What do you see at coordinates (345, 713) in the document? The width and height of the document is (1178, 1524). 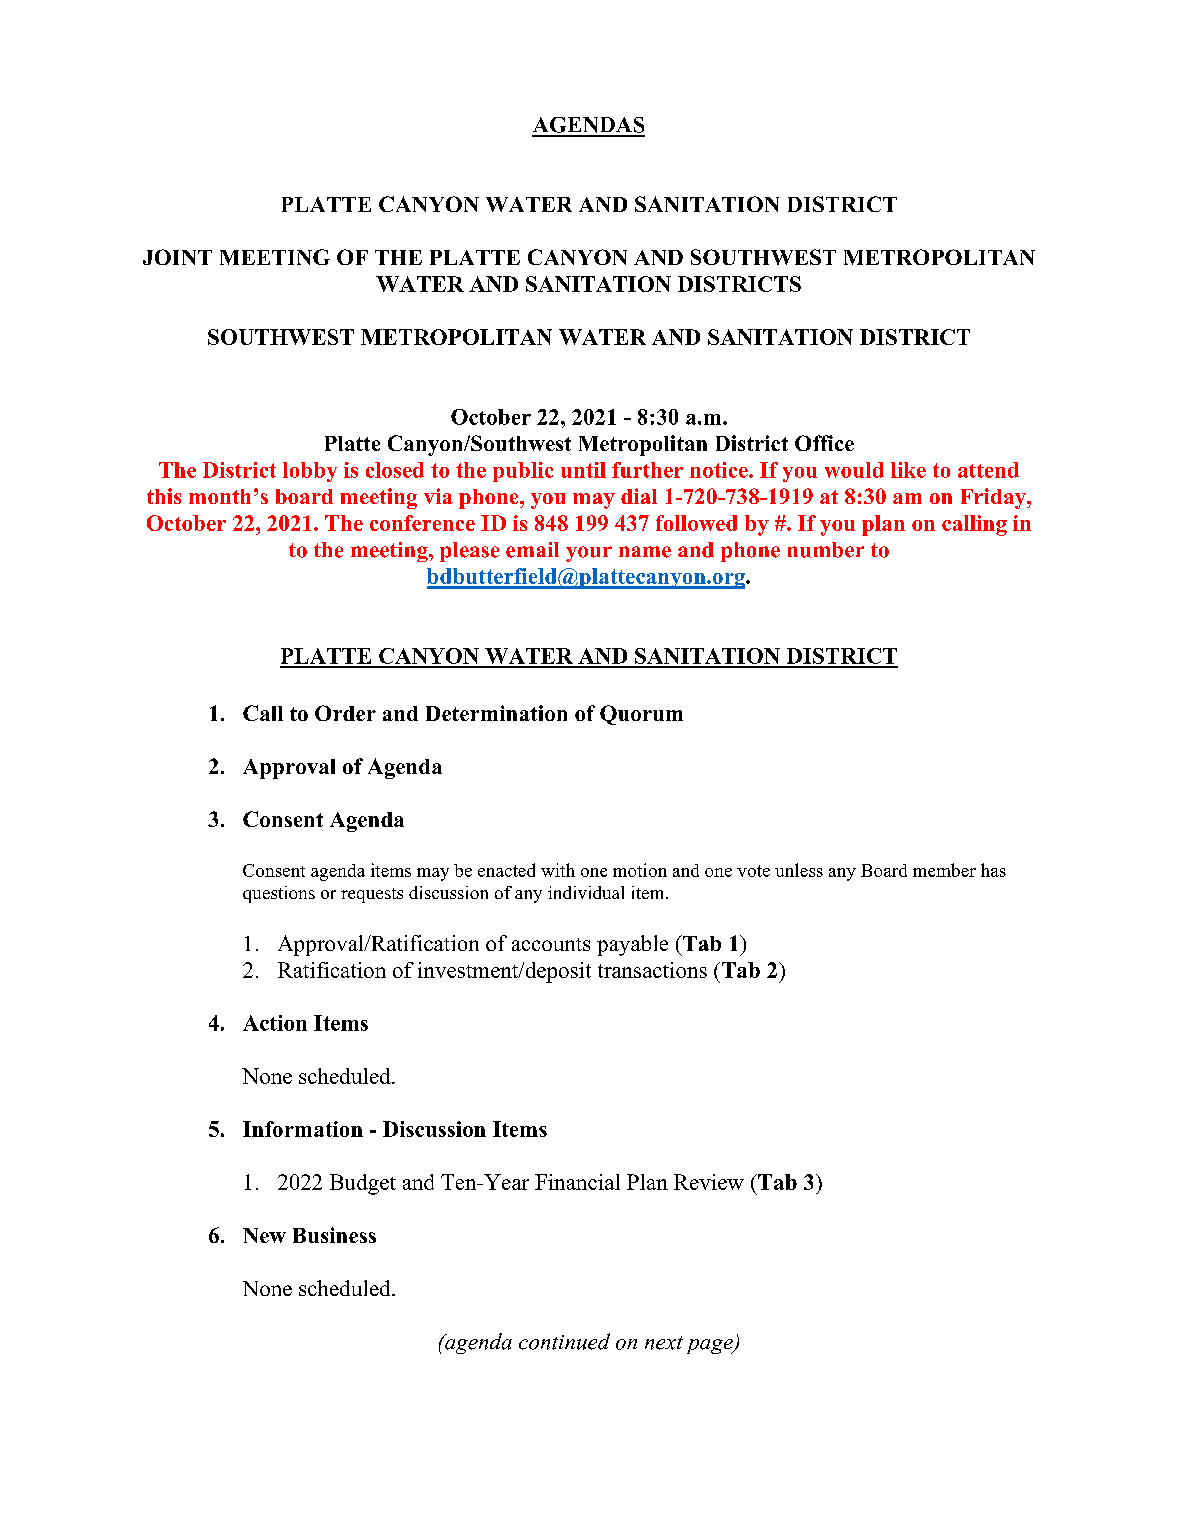 I see `Order` at bounding box center [345, 713].
